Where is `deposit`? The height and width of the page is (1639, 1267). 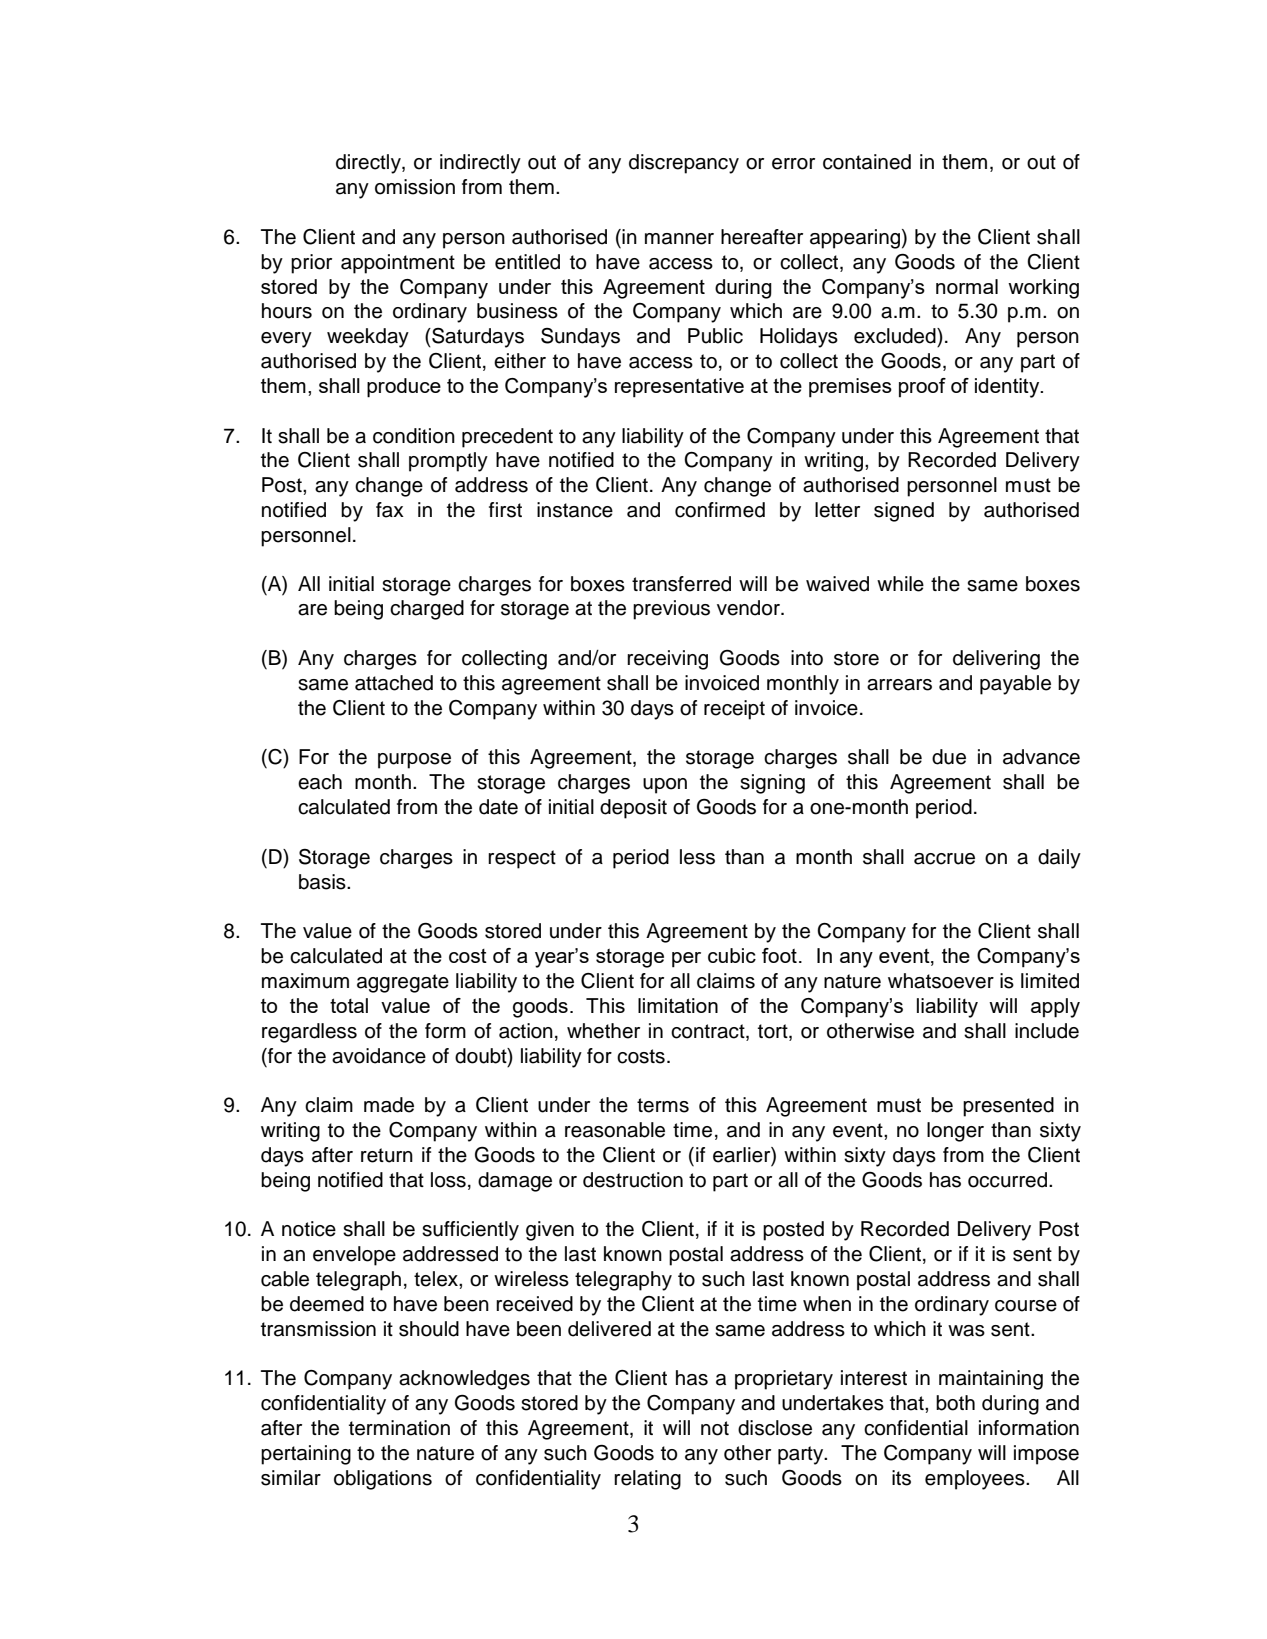
deposit is located at coordinates (633, 809).
